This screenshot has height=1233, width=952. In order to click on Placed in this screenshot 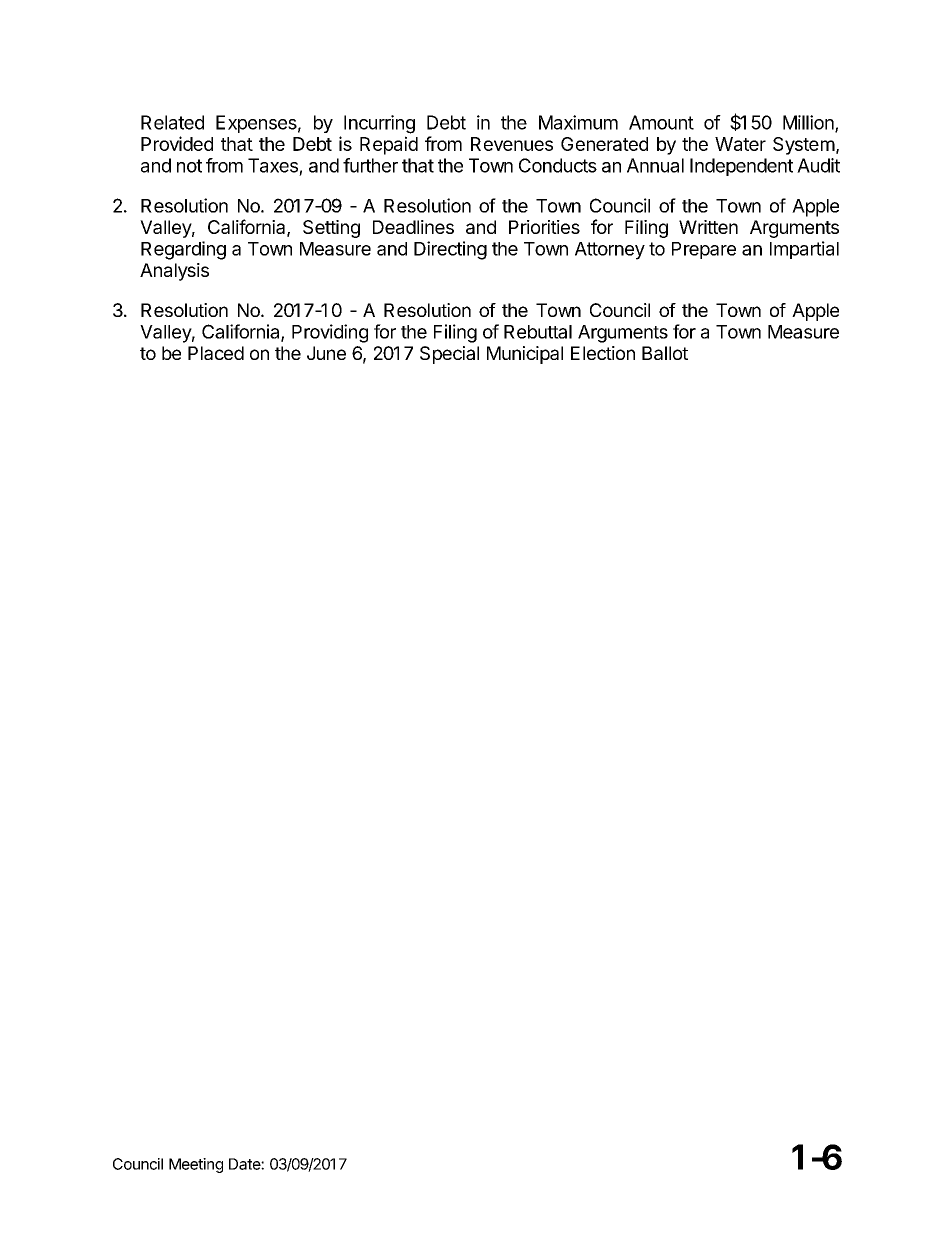, I will do `click(216, 353)`.
